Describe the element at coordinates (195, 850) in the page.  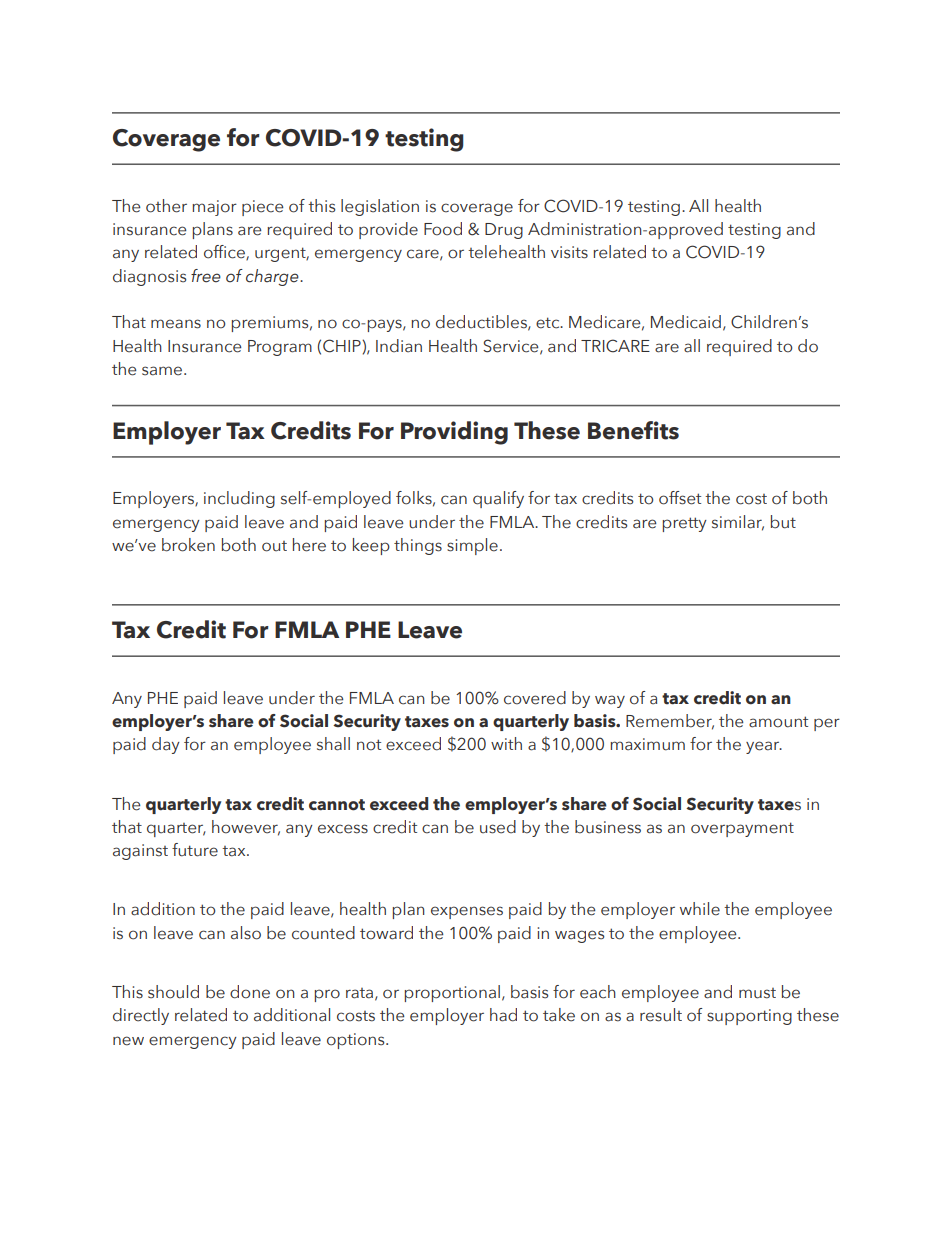
I see `future` at that location.
